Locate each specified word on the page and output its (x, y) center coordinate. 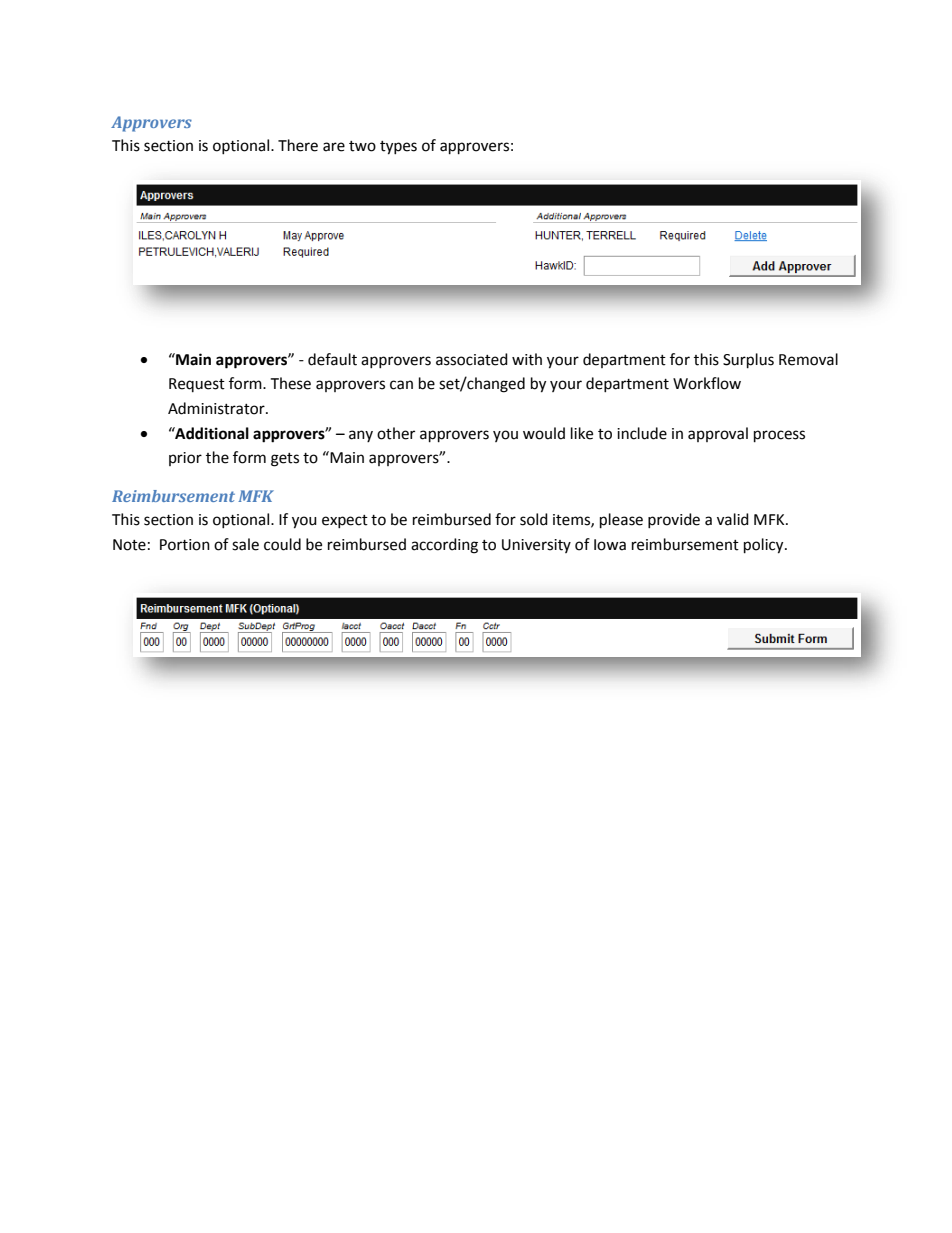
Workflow (707, 383)
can (401, 385)
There (298, 145)
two (362, 146)
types (398, 148)
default (332, 359)
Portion (185, 545)
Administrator (217, 408)
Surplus (748, 361)
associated (472, 359)
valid (733, 519)
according (444, 546)
